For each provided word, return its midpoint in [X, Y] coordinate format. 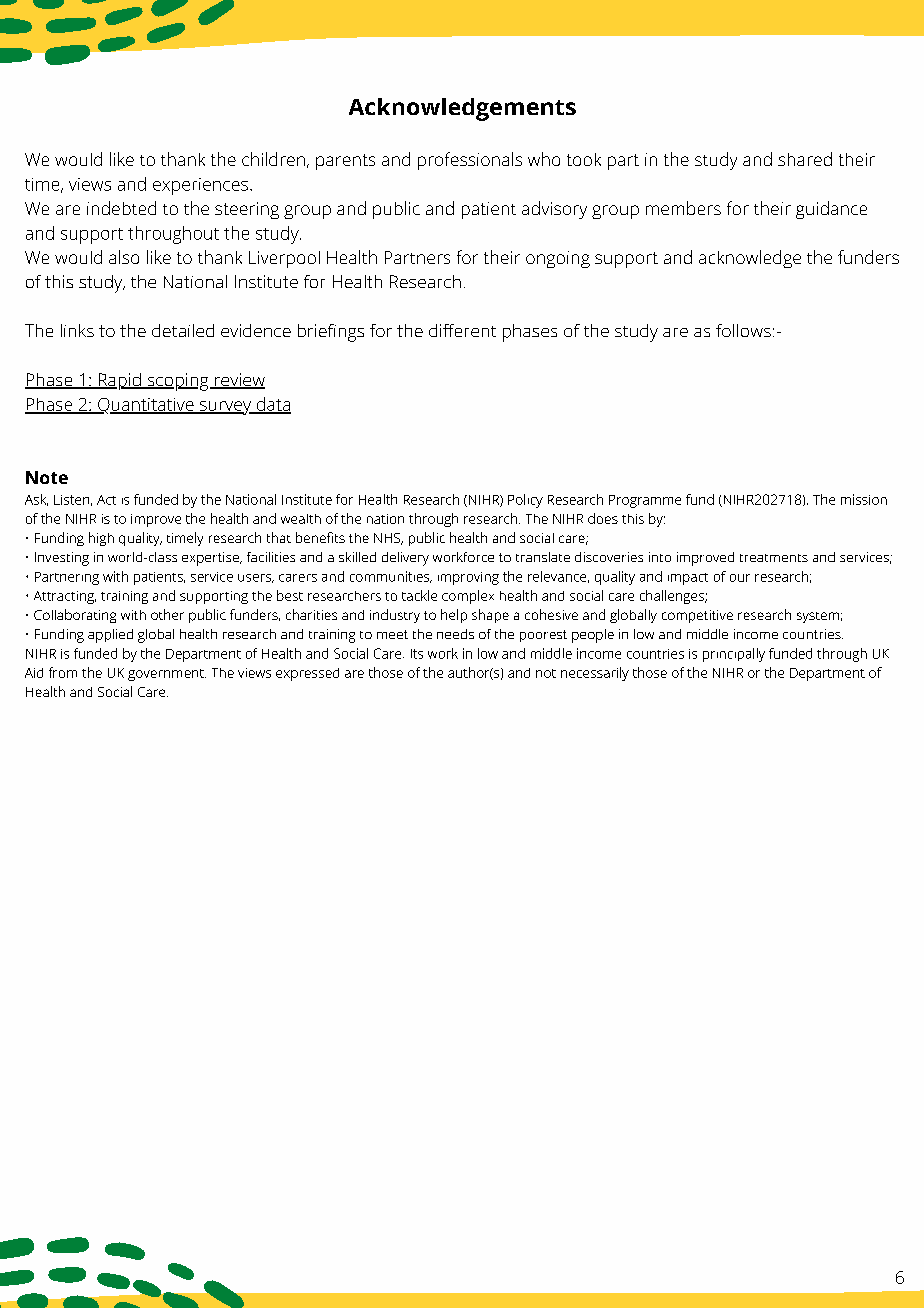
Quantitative [146, 406]
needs [455, 634]
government [167, 675]
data [272, 405]
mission [864, 499]
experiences [202, 186]
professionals [470, 161]
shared [805, 159]
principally [734, 655]
